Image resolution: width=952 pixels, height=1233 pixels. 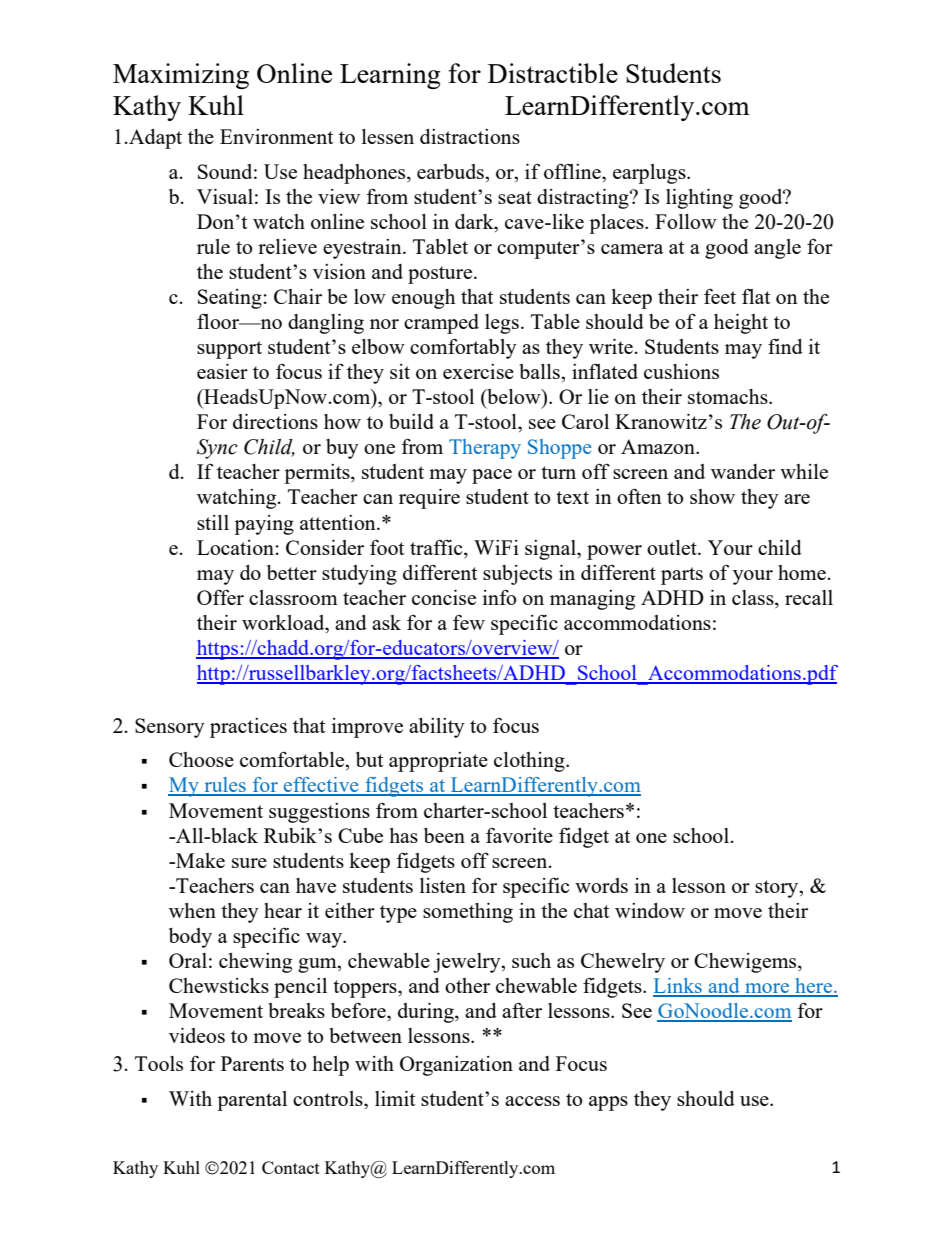 What do you see at coordinates (478, 371) in the document?
I see `exercise` at bounding box center [478, 371].
